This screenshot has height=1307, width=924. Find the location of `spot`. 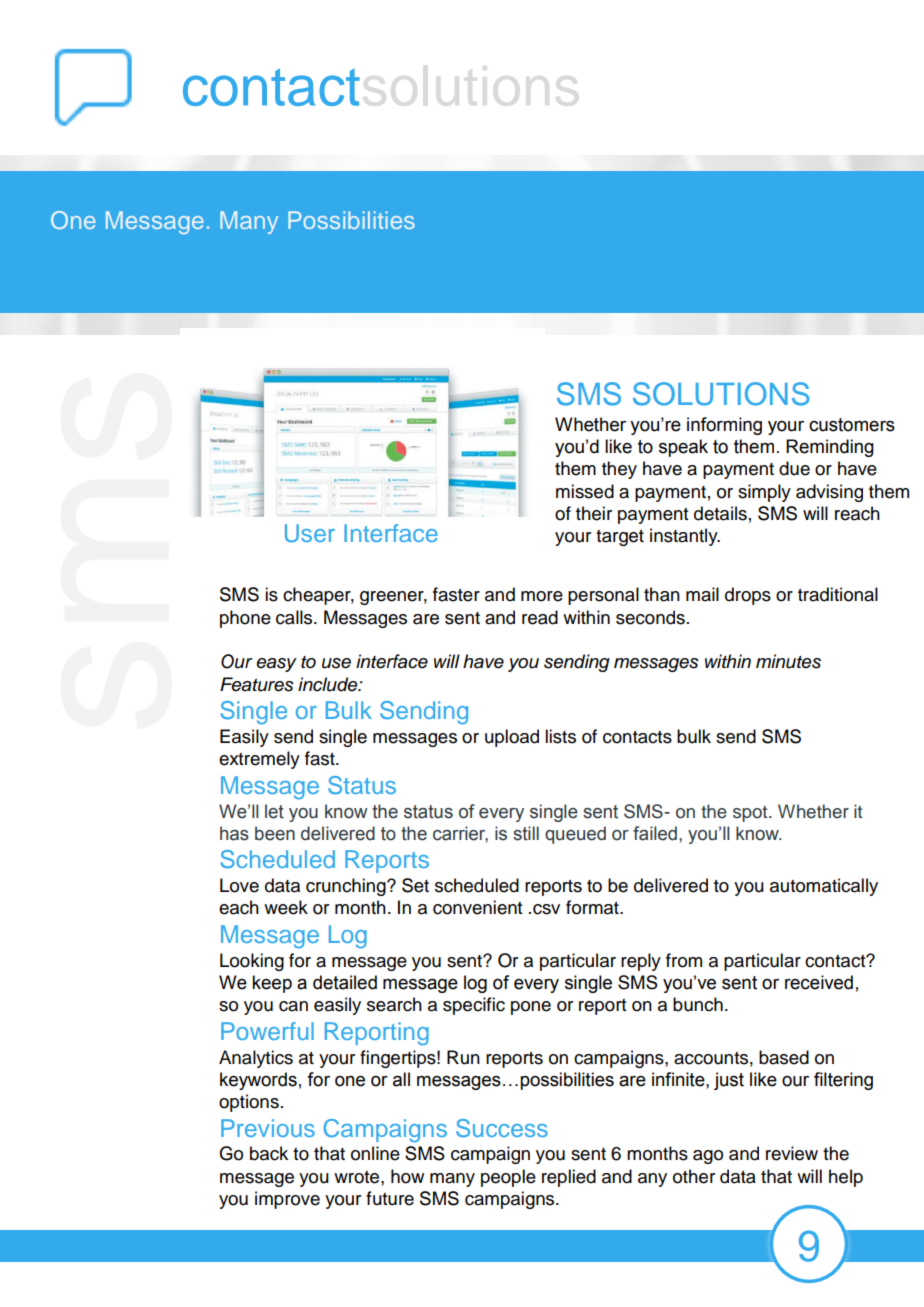

spot is located at coordinates (751, 814).
